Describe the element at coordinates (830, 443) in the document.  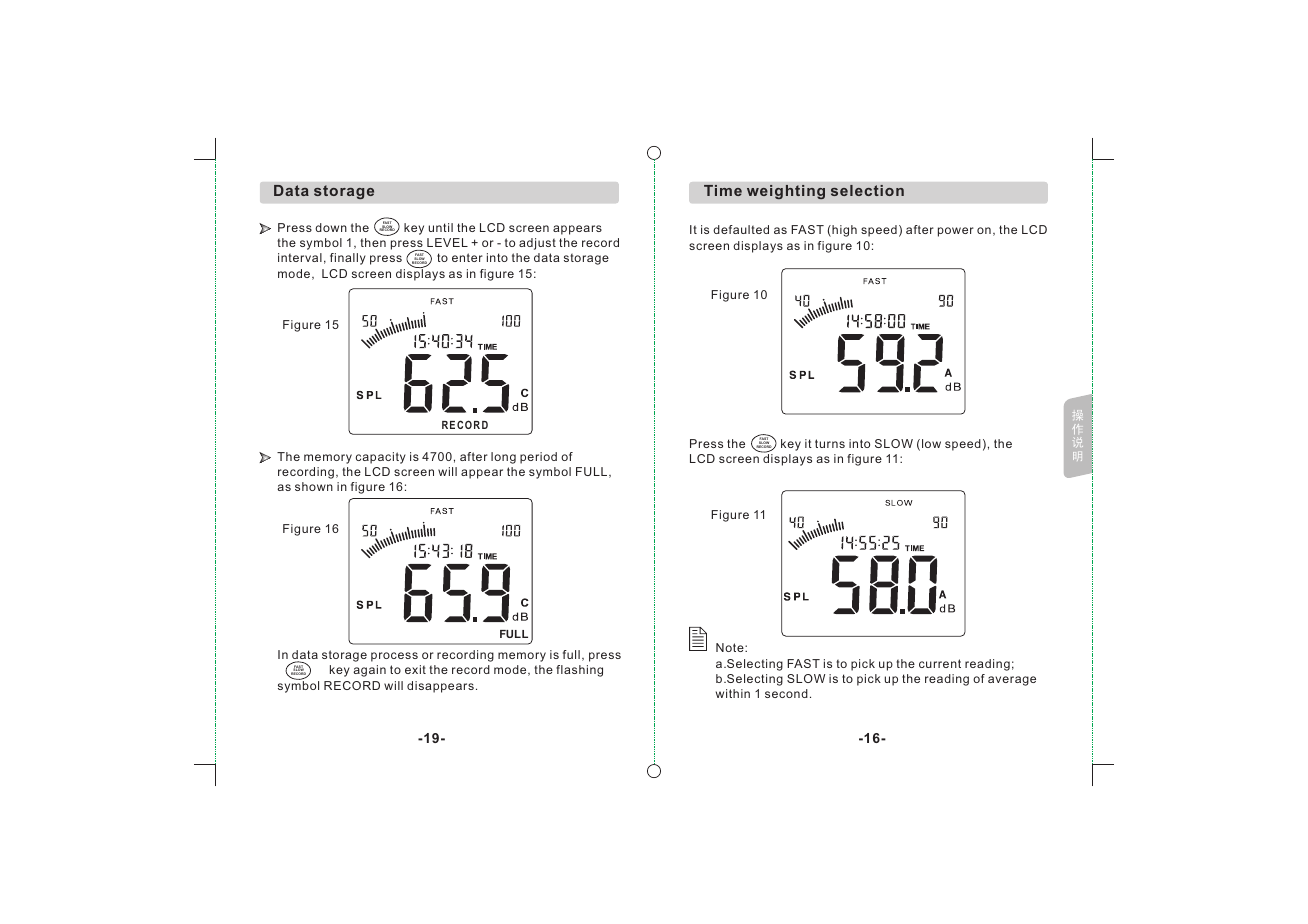
I see `turns` at that location.
